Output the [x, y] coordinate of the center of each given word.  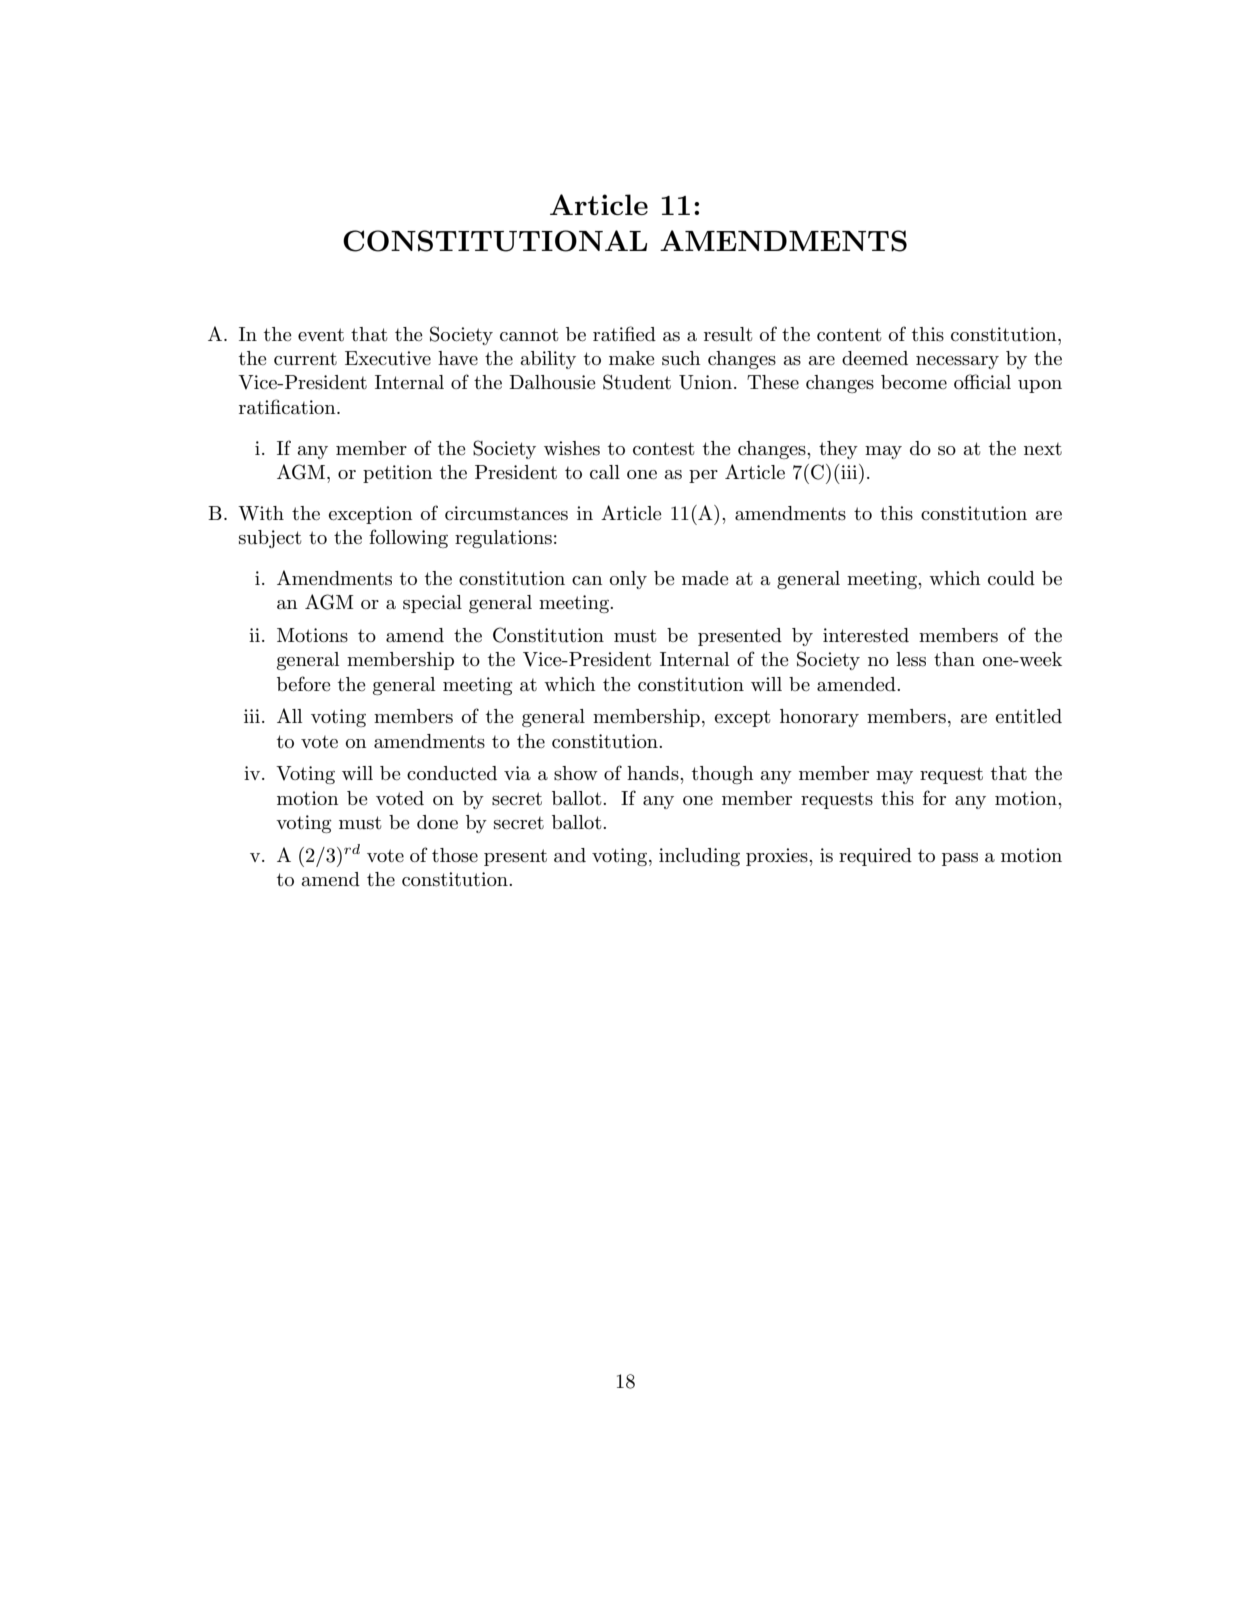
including [699, 857]
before [304, 684]
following [408, 538]
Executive [388, 358]
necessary [957, 362]
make [632, 358]
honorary [819, 718]
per [703, 476]
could [1011, 578]
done [437, 822]
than [954, 659]
